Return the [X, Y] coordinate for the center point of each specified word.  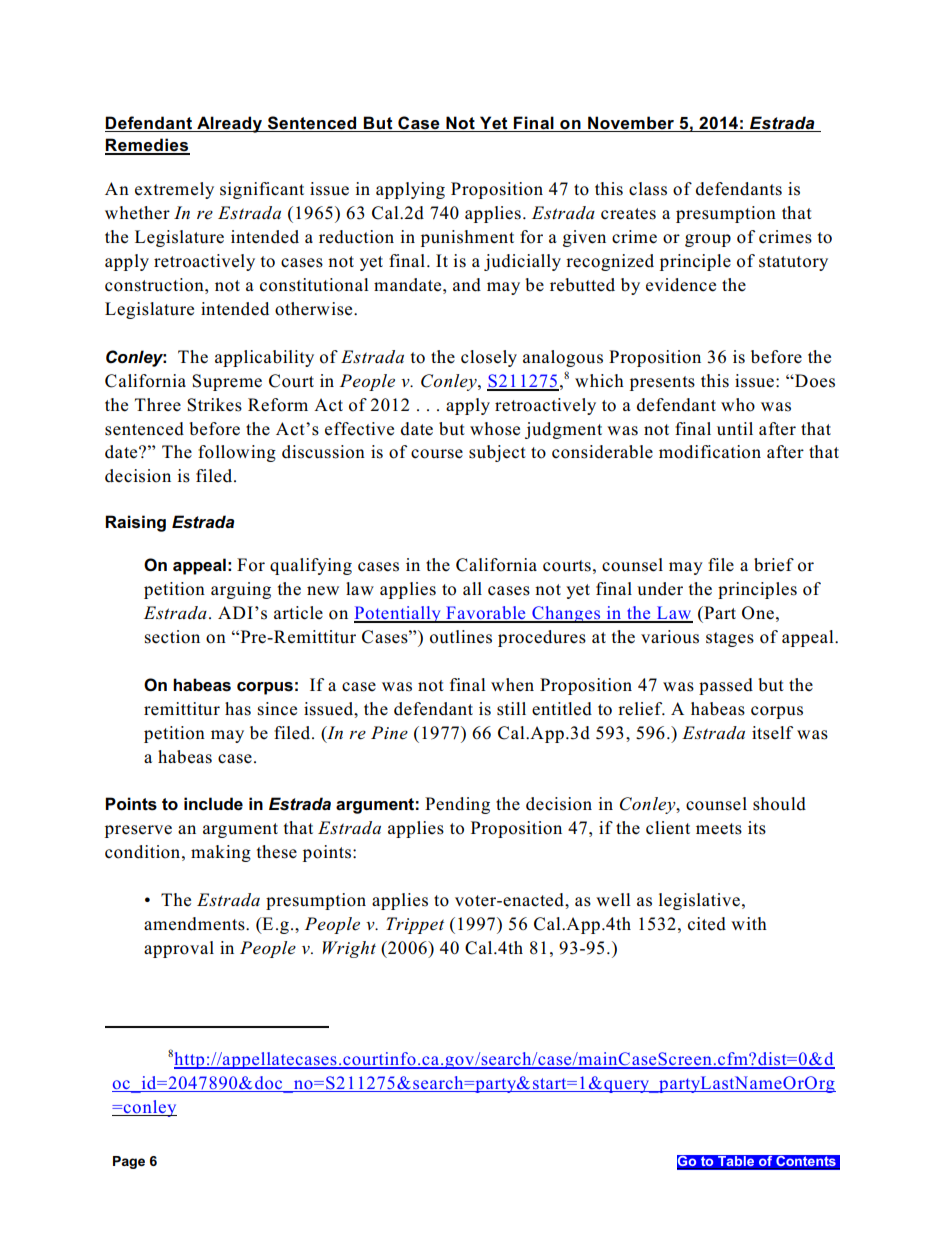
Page [129, 1162]
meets [719, 829]
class [648, 189]
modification [710, 452]
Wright [349, 949]
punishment [467, 238]
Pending [457, 805]
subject [497, 453]
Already [229, 124]
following [237, 453]
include [213, 804]
